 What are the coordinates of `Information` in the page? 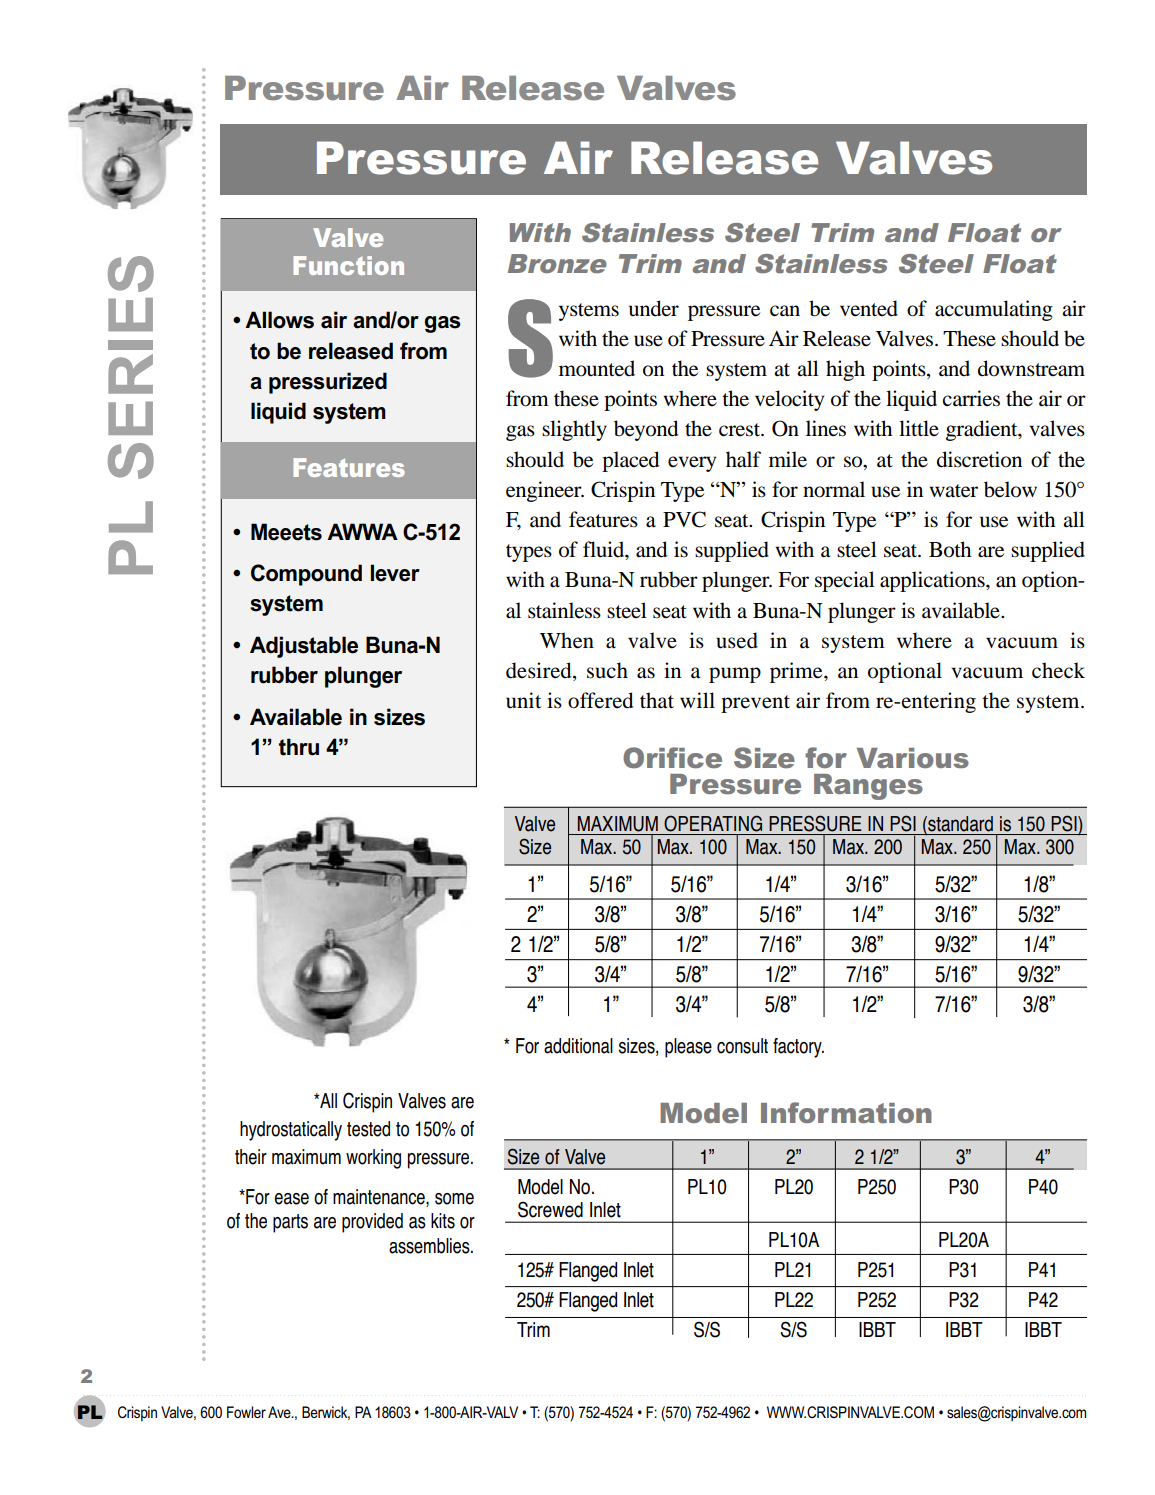 It's located at (846, 1112).
